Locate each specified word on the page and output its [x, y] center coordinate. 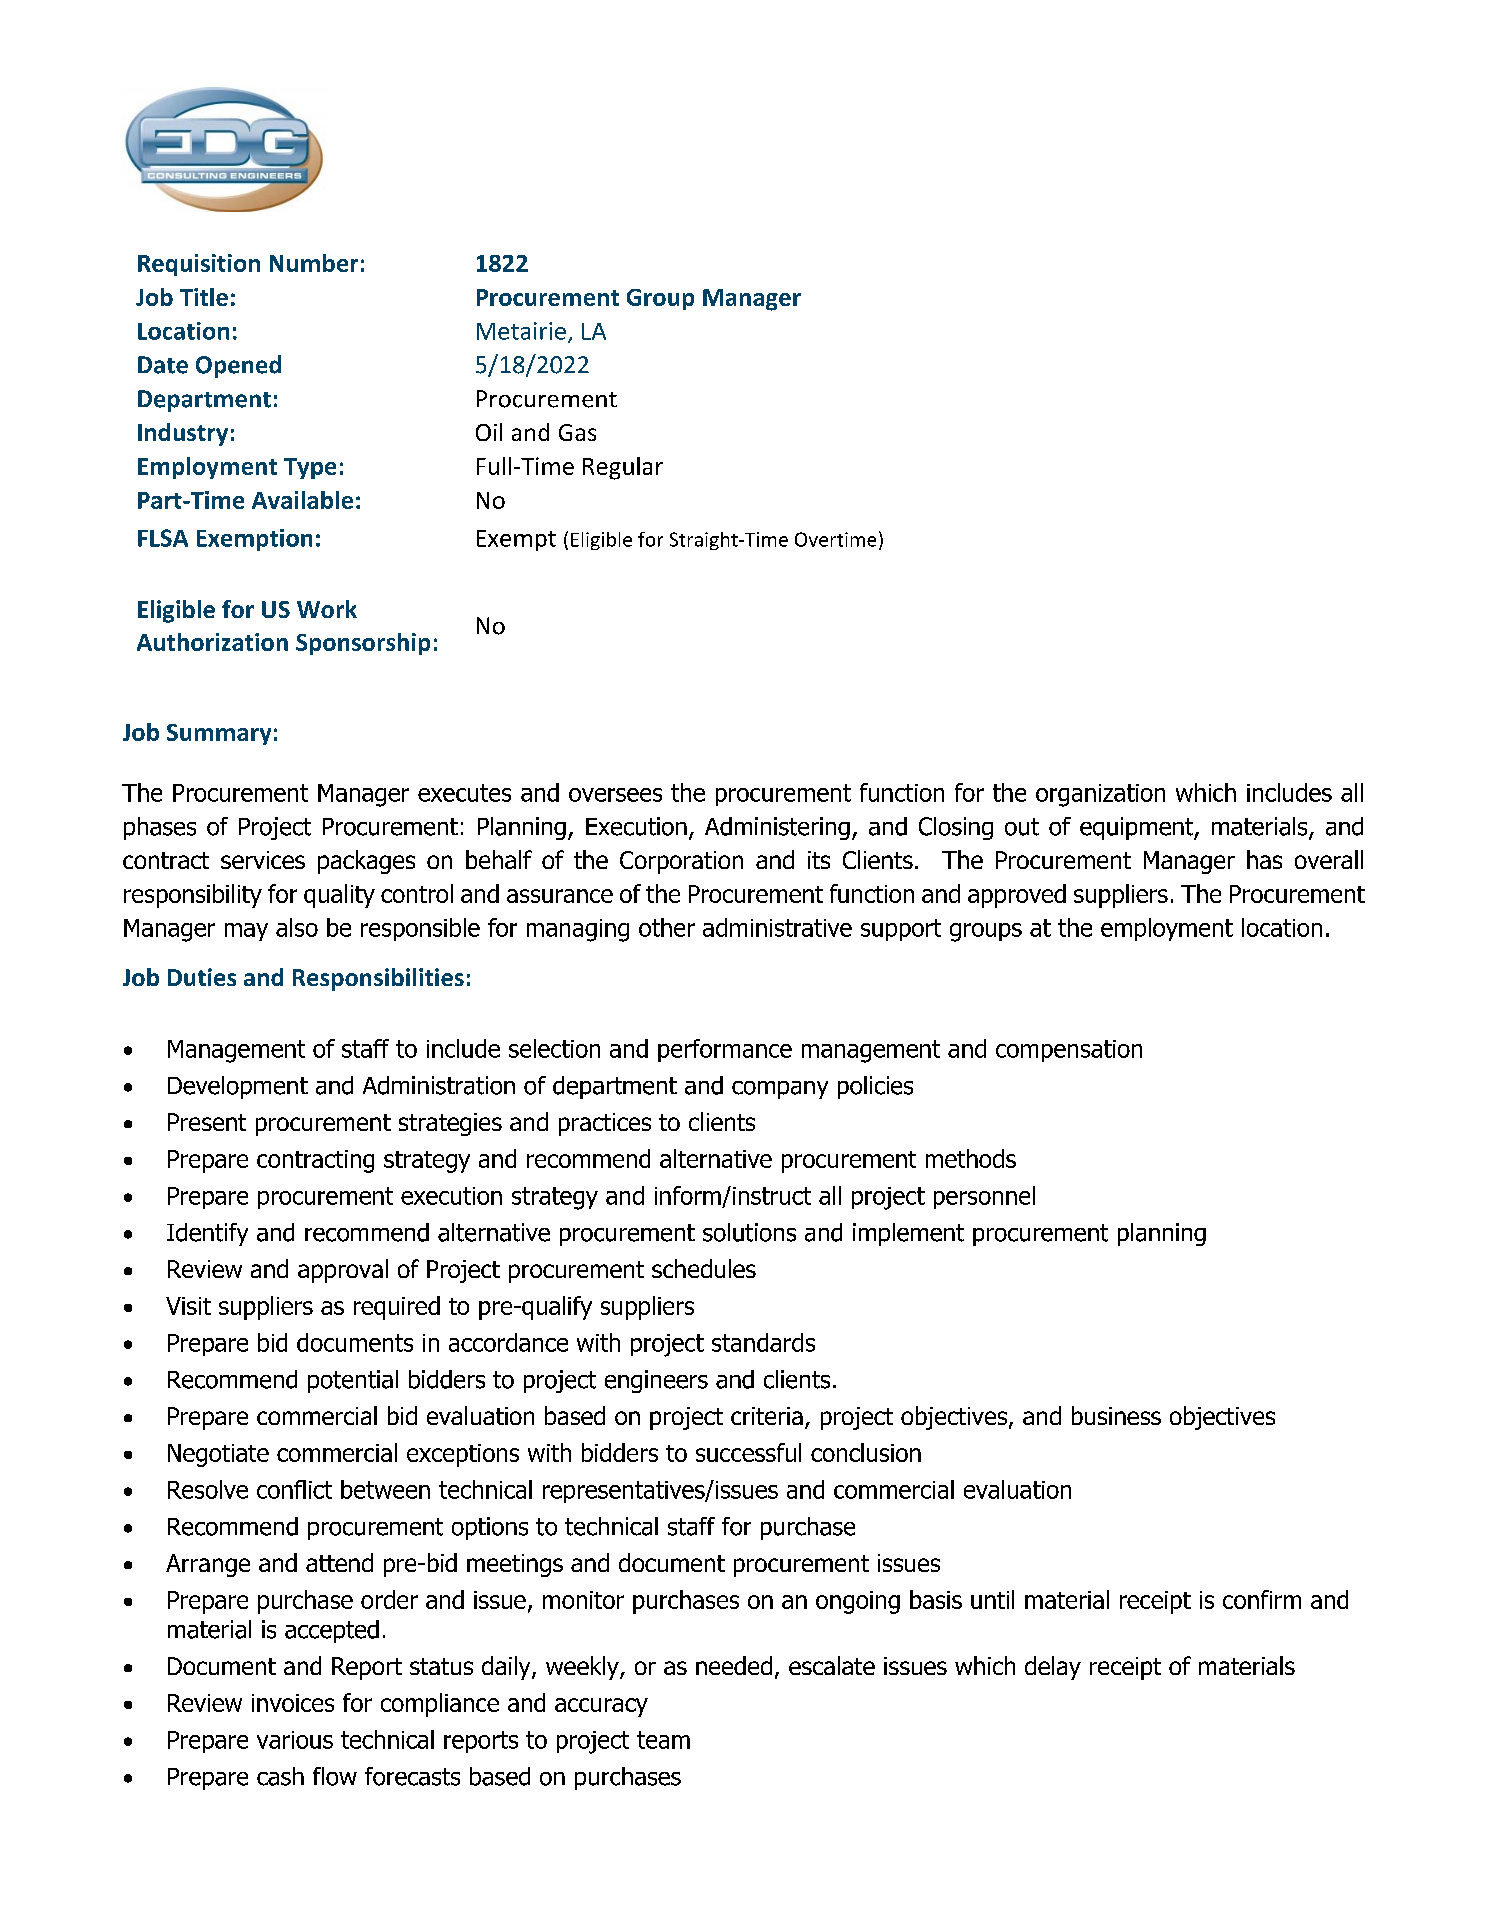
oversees [615, 795]
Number [314, 263]
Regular [623, 468]
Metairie [521, 331]
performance [725, 1050]
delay [1053, 1668]
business [1116, 1415]
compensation [1069, 1051]
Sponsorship [363, 644]
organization [1100, 795]
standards [763, 1342]
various [295, 1740]
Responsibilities [378, 979]
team [663, 1740]
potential [353, 1381]
